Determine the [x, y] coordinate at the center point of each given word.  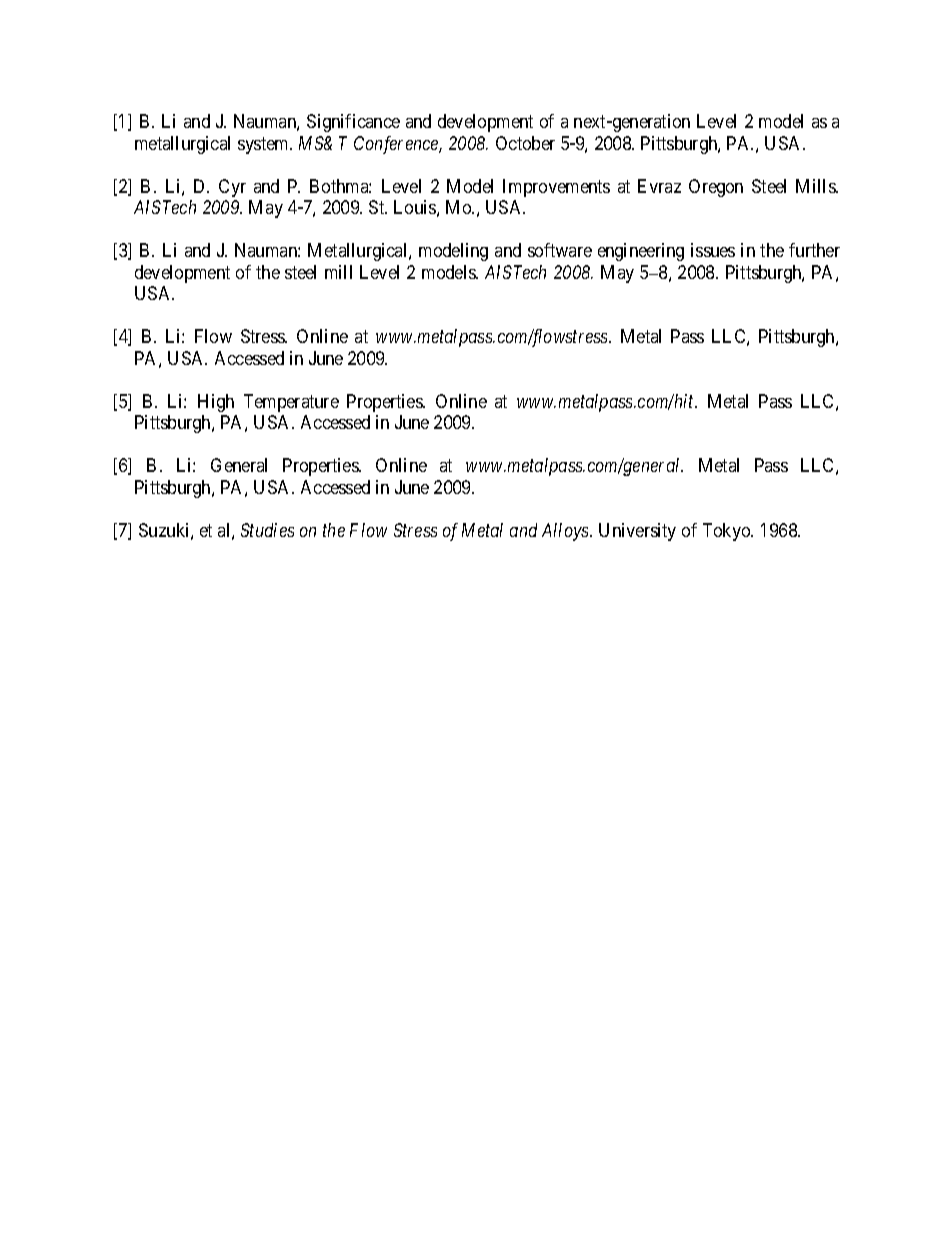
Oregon [716, 188]
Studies [267, 530]
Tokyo [728, 532]
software [560, 250]
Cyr [232, 188]
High [216, 403]
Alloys [566, 532]
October [525, 143]
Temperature [291, 403]
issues [713, 250]
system [265, 145]
